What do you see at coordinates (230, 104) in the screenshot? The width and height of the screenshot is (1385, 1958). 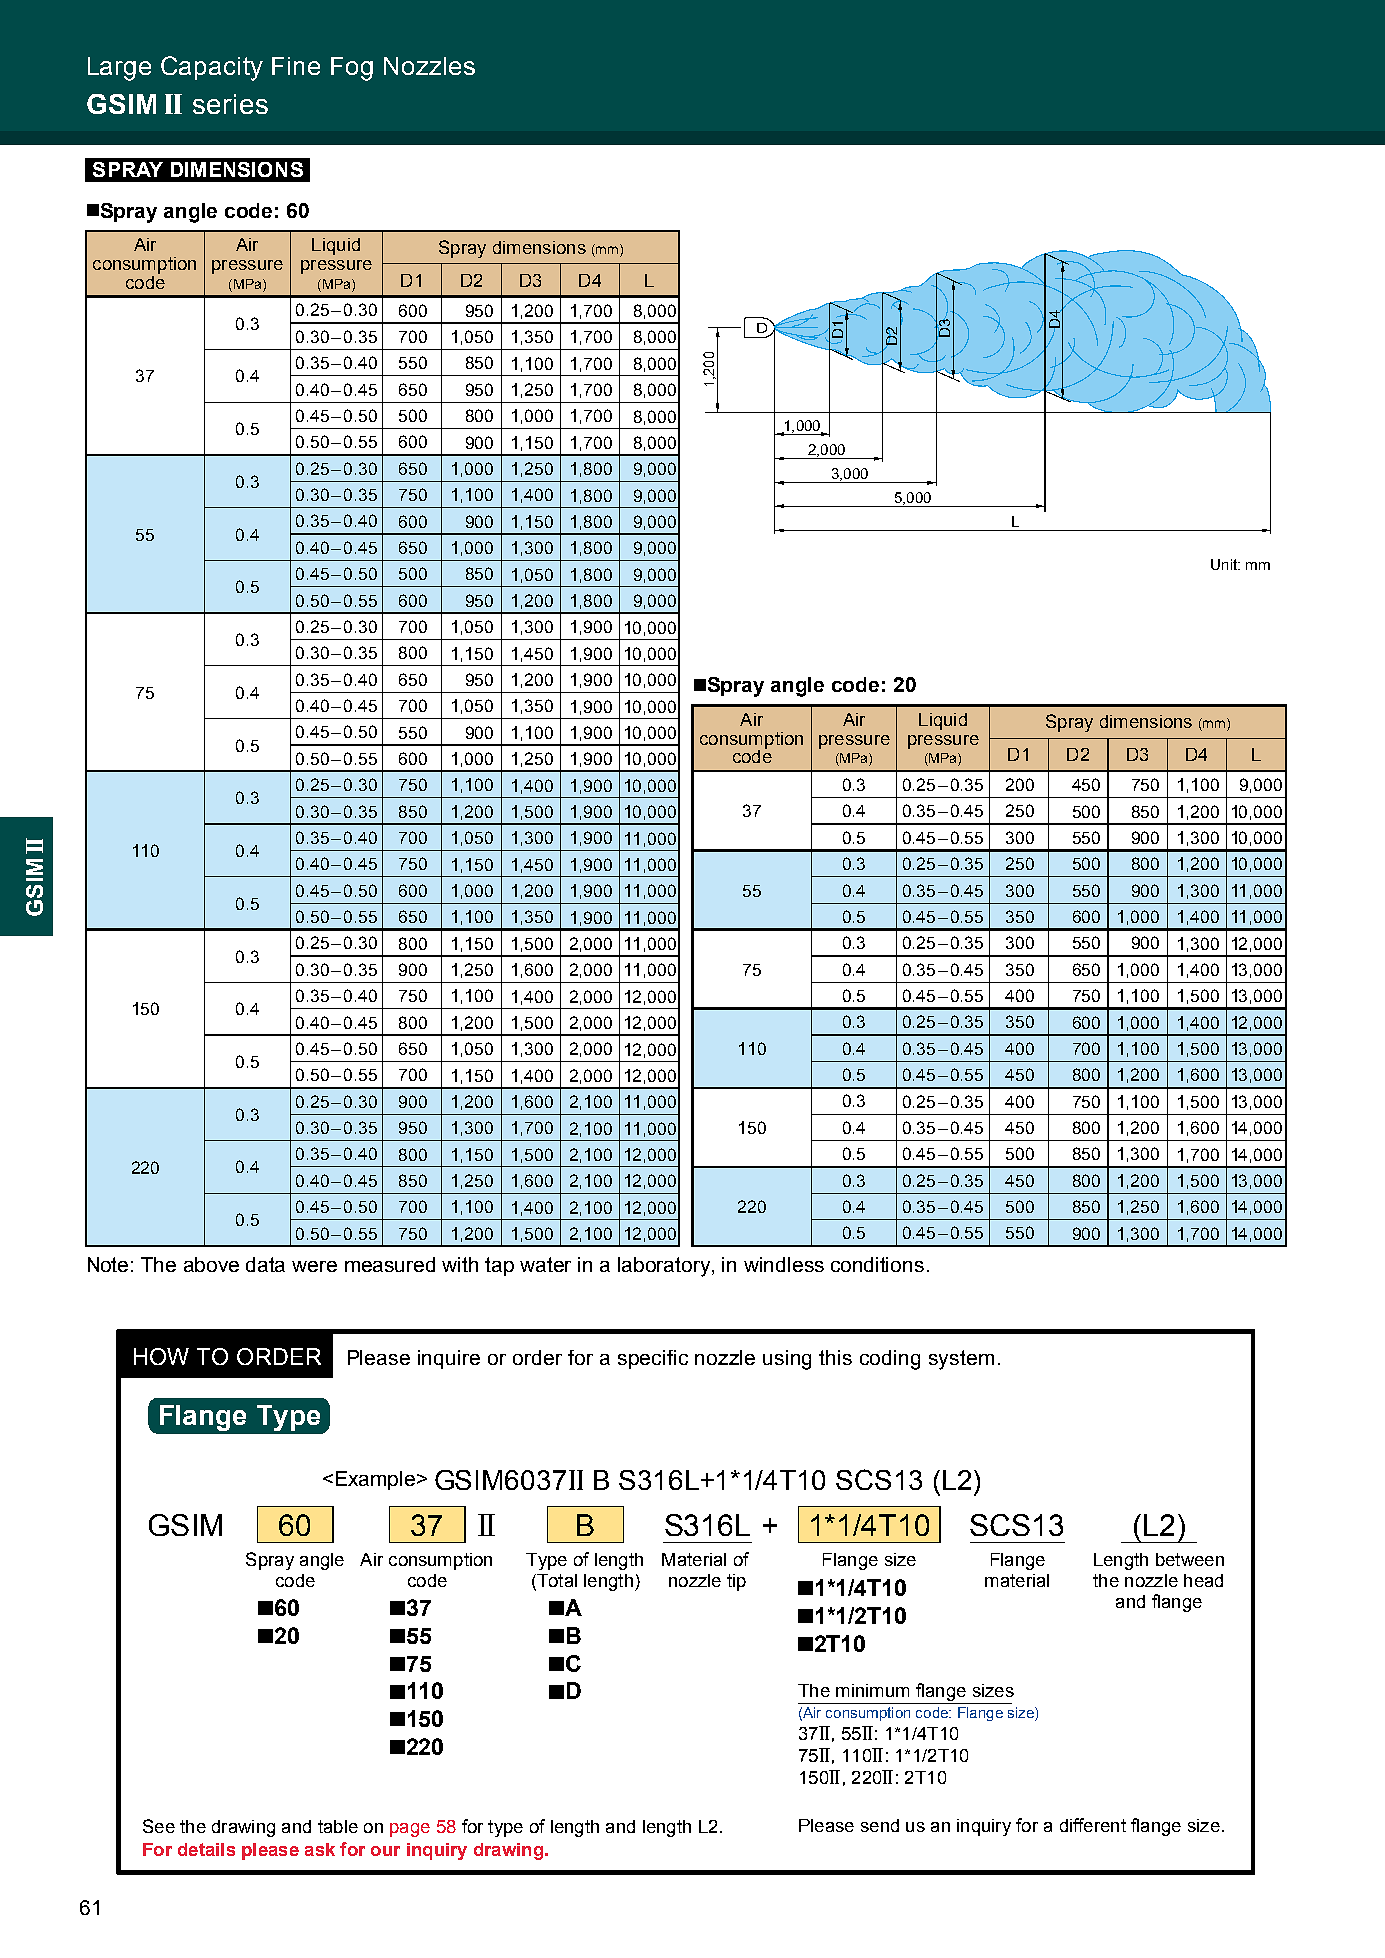 I see `series` at bounding box center [230, 104].
